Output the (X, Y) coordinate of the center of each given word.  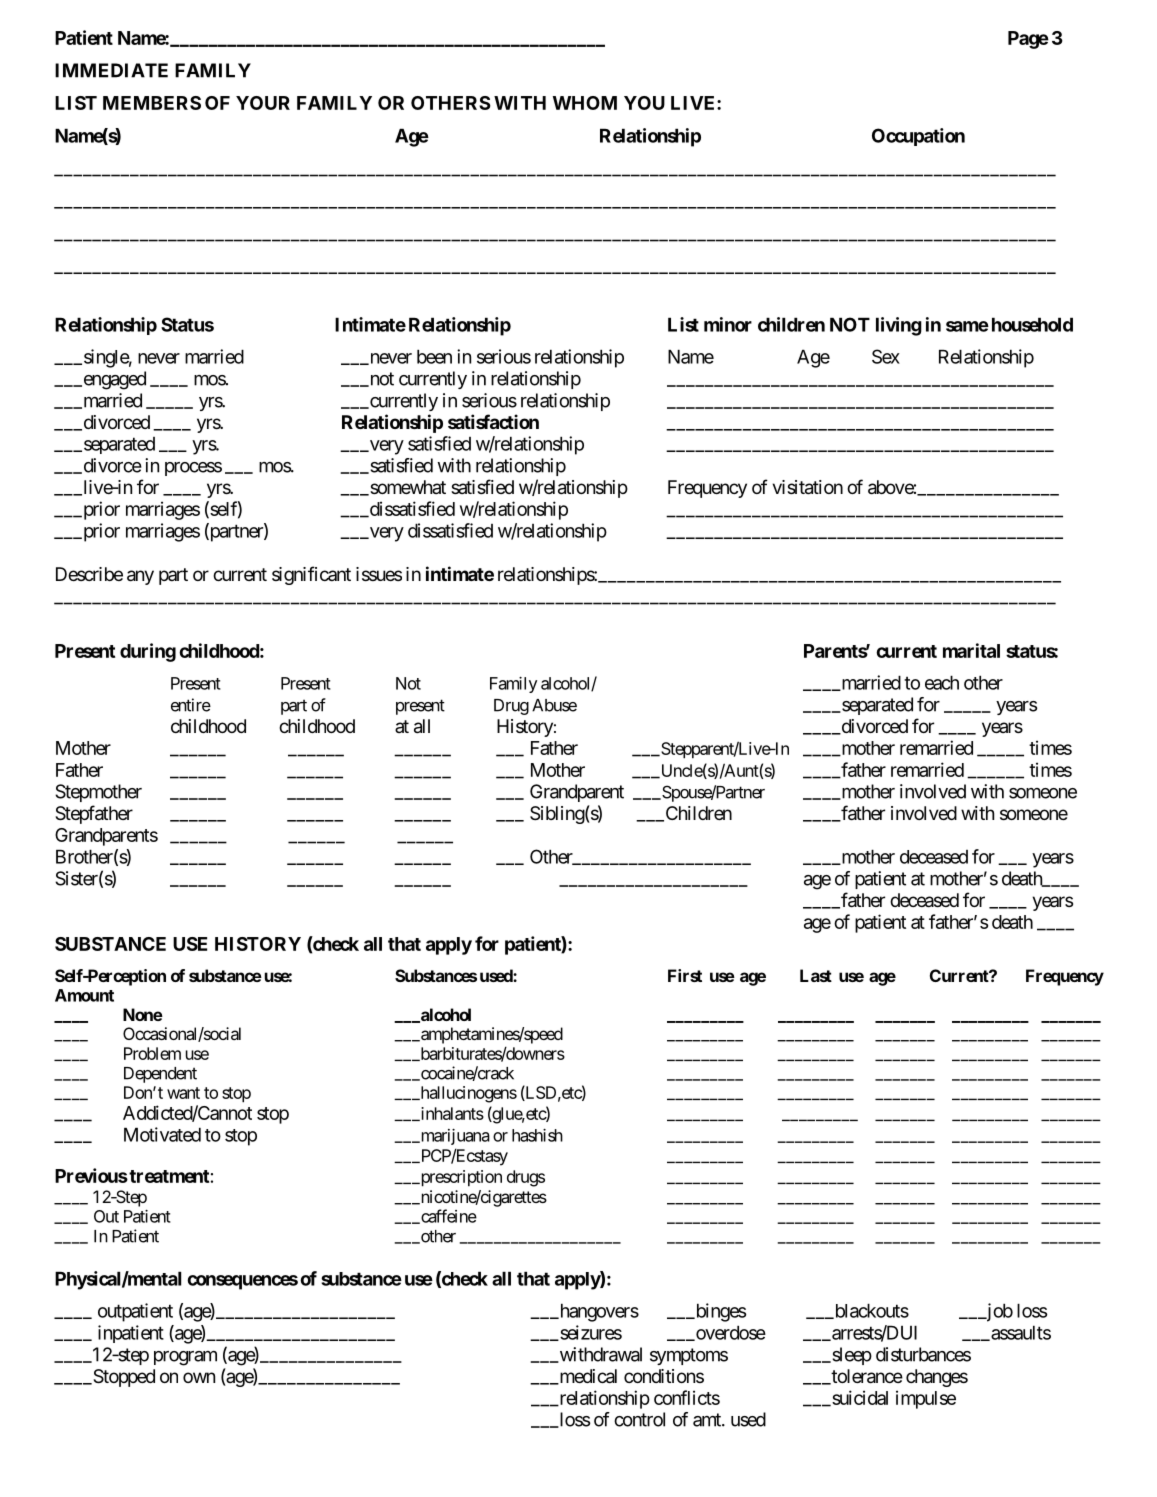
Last (816, 975)
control (639, 1419)
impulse (926, 1399)
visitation (807, 487)
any (140, 577)
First (685, 975)
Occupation (918, 137)
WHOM (585, 103)
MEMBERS (152, 103)
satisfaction (493, 421)
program (185, 1358)
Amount (84, 995)
